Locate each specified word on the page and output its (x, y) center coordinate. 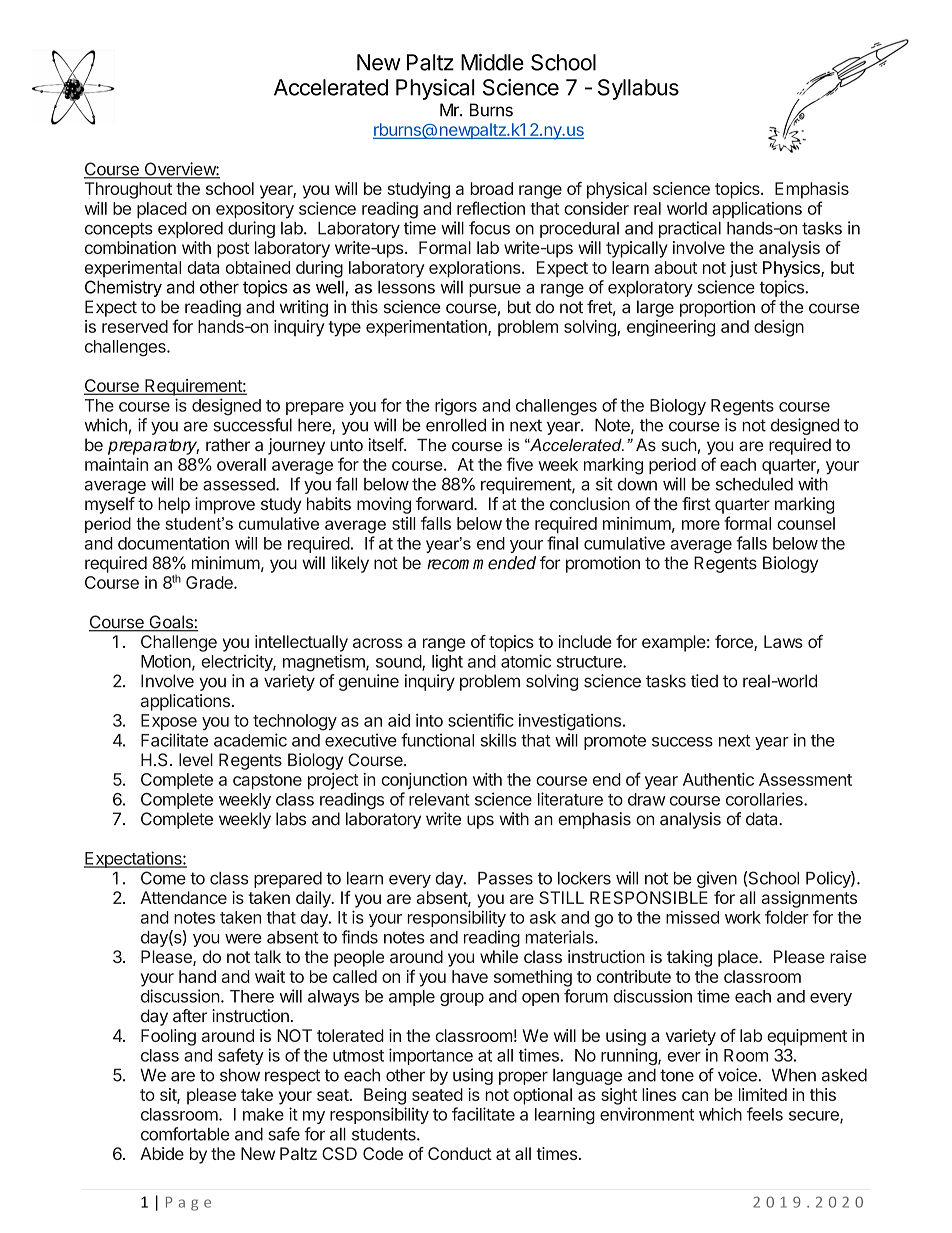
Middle (492, 62)
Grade (210, 582)
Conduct (460, 1153)
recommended (481, 563)
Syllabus (638, 89)
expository (255, 210)
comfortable (185, 1134)
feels (765, 1114)
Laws (783, 641)
